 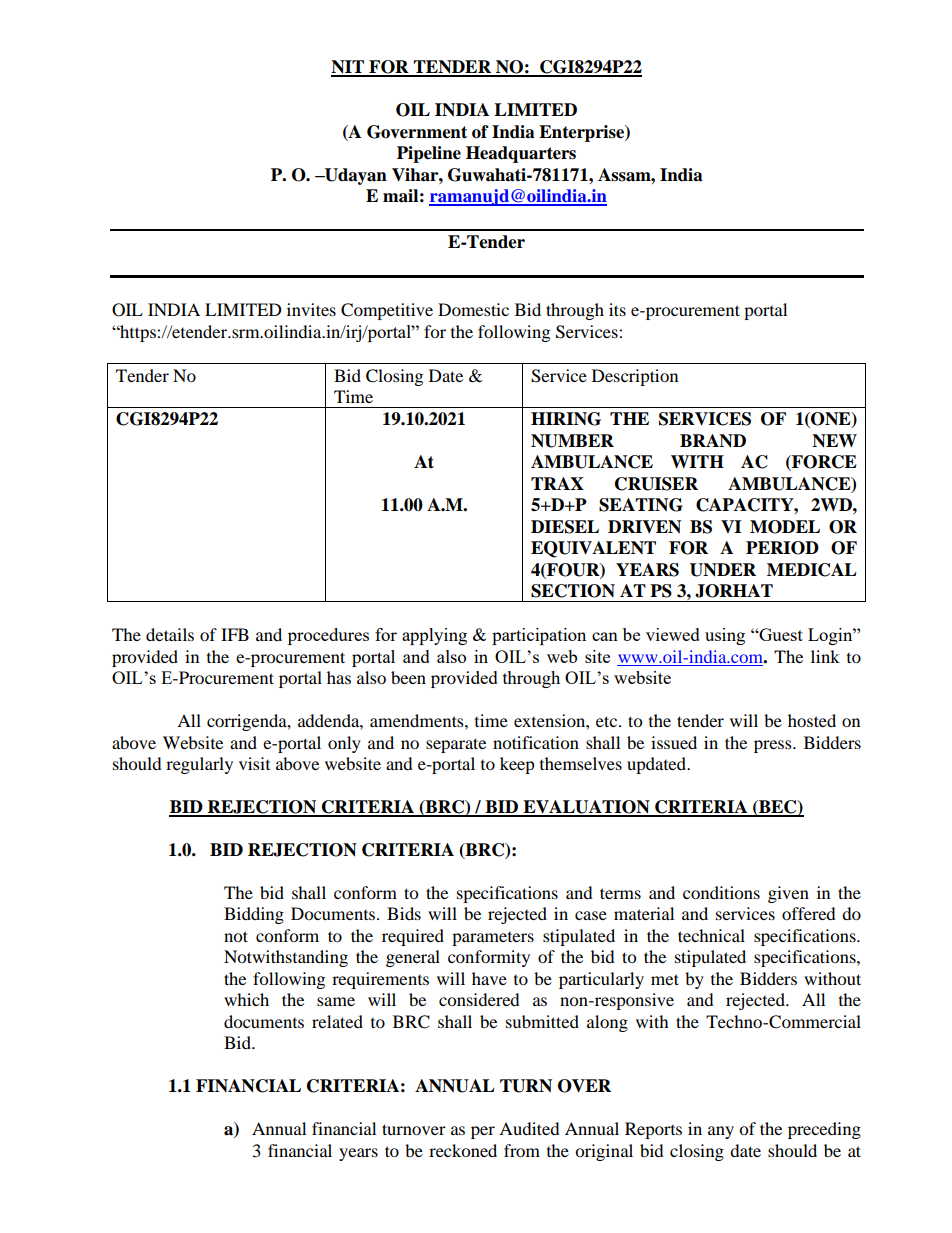 What do you see at coordinates (328, 636) in the page?
I see `procedures` at bounding box center [328, 636].
